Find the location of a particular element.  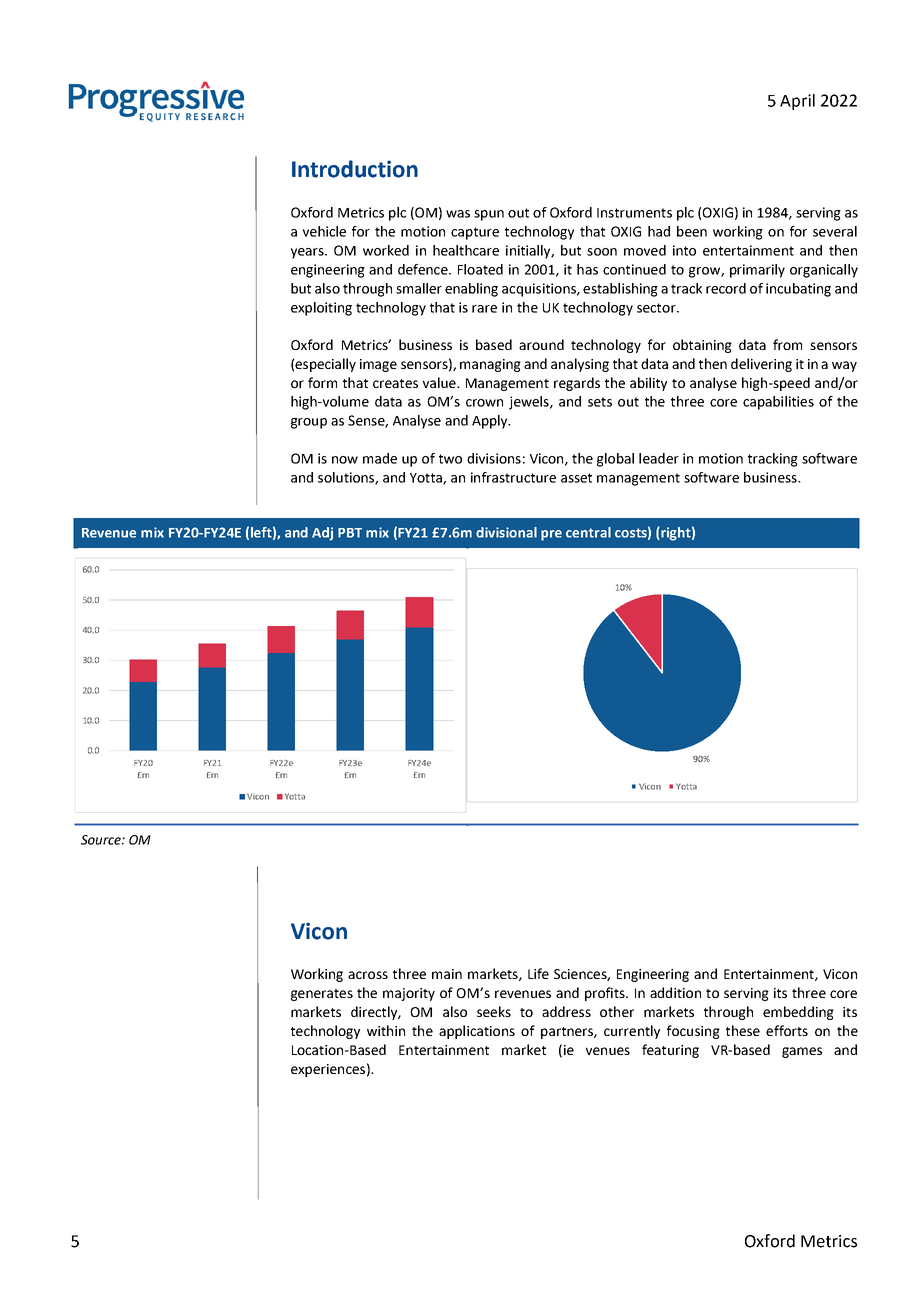

Adj is located at coordinates (322, 534).
